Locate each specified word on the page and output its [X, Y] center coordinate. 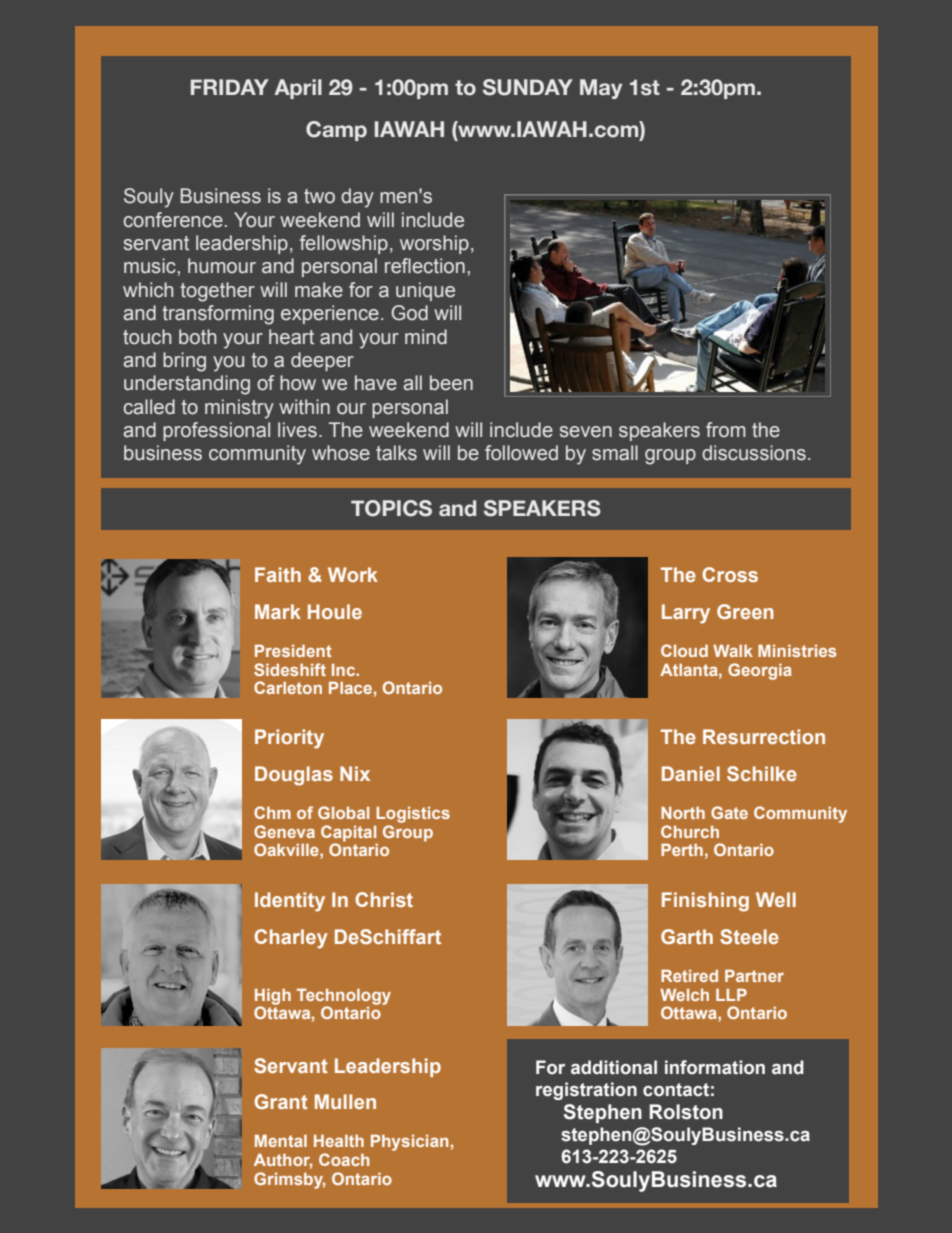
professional [216, 431]
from [726, 430]
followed [521, 453]
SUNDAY [528, 87]
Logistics [413, 815]
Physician [409, 1143]
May [601, 89]
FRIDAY [230, 87]
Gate [729, 812]
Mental [281, 1141]
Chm [272, 812]
